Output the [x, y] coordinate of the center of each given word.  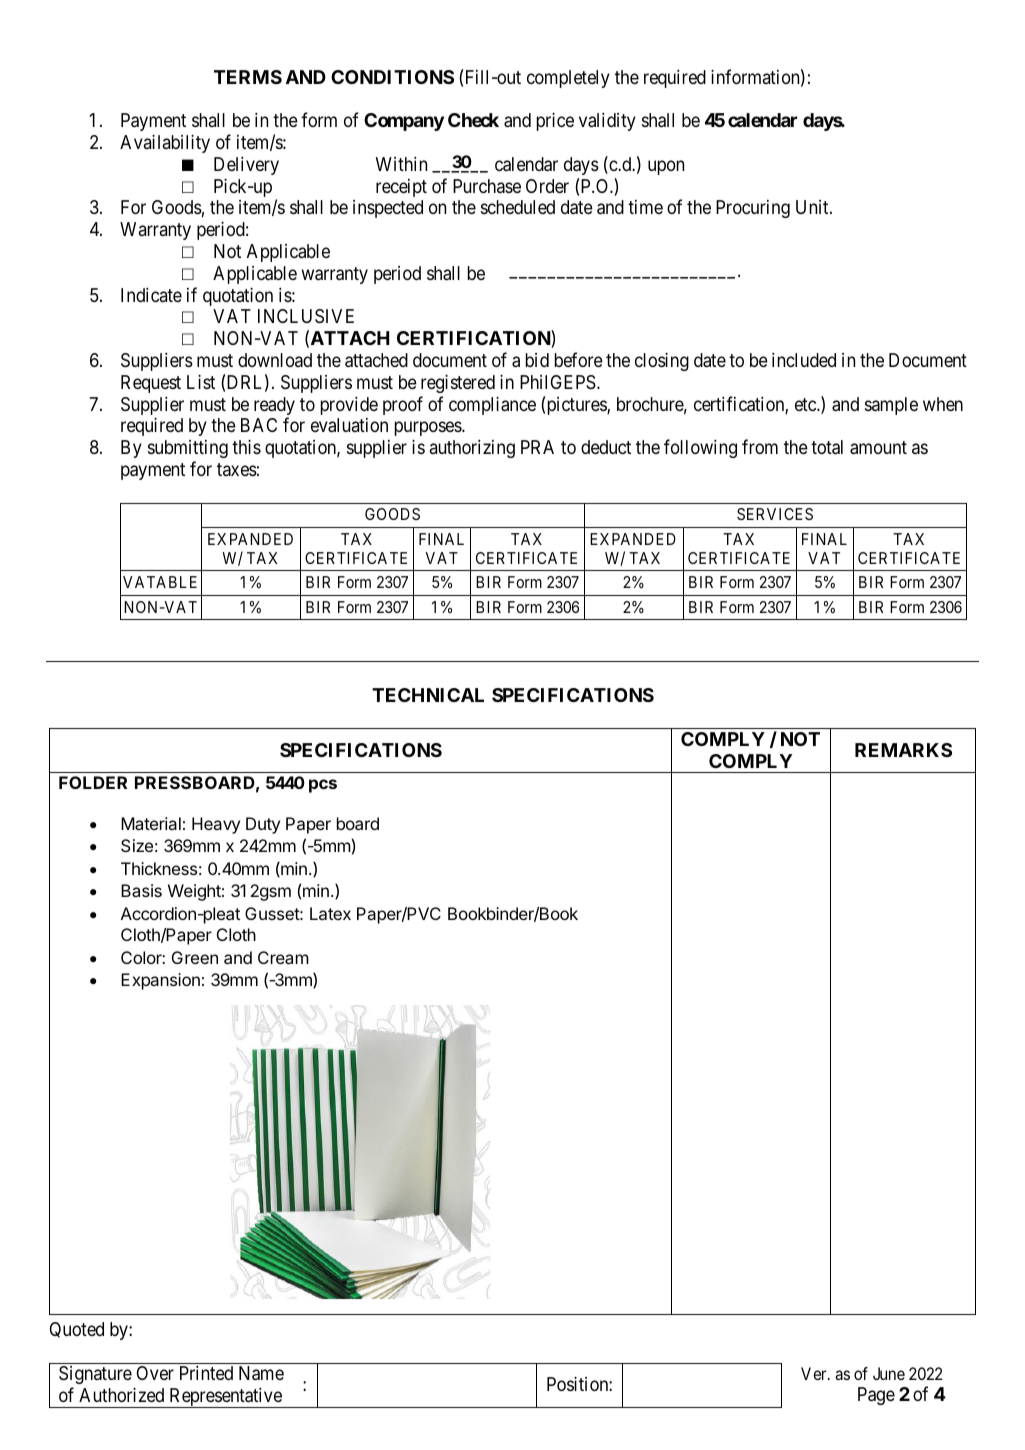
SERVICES [775, 514]
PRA [537, 447]
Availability [165, 144]
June [889, 1373]
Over [155, 1373]
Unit [813, 207]
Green [195, 957]
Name [261, 1373]
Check [473, 120]
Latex [330, 913]
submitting [188, 449]
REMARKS [903, 750]
